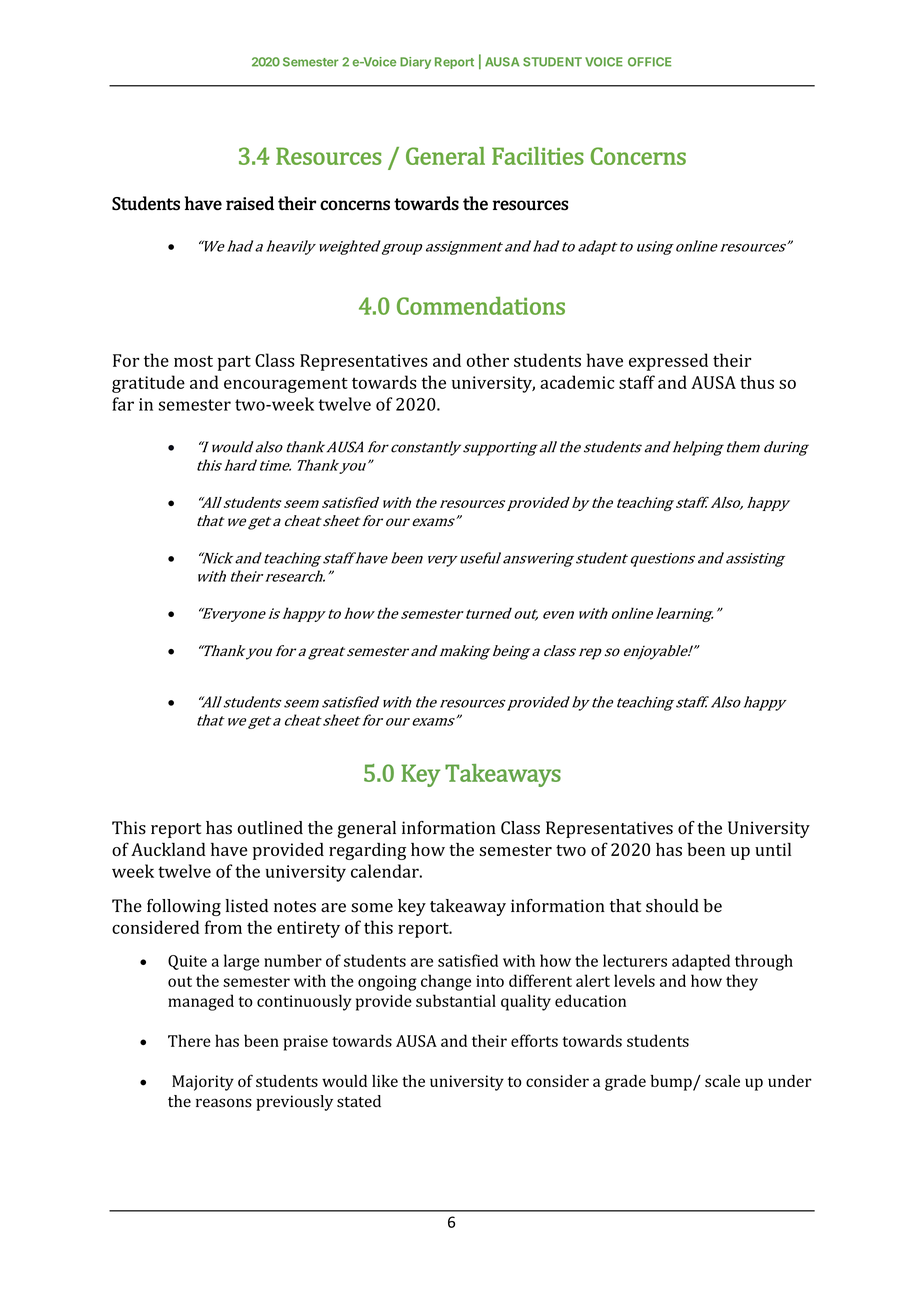  What do you see at coordinates (203, 1083) in the document?
I see `Majority` at bounding box center [203, 1083].
